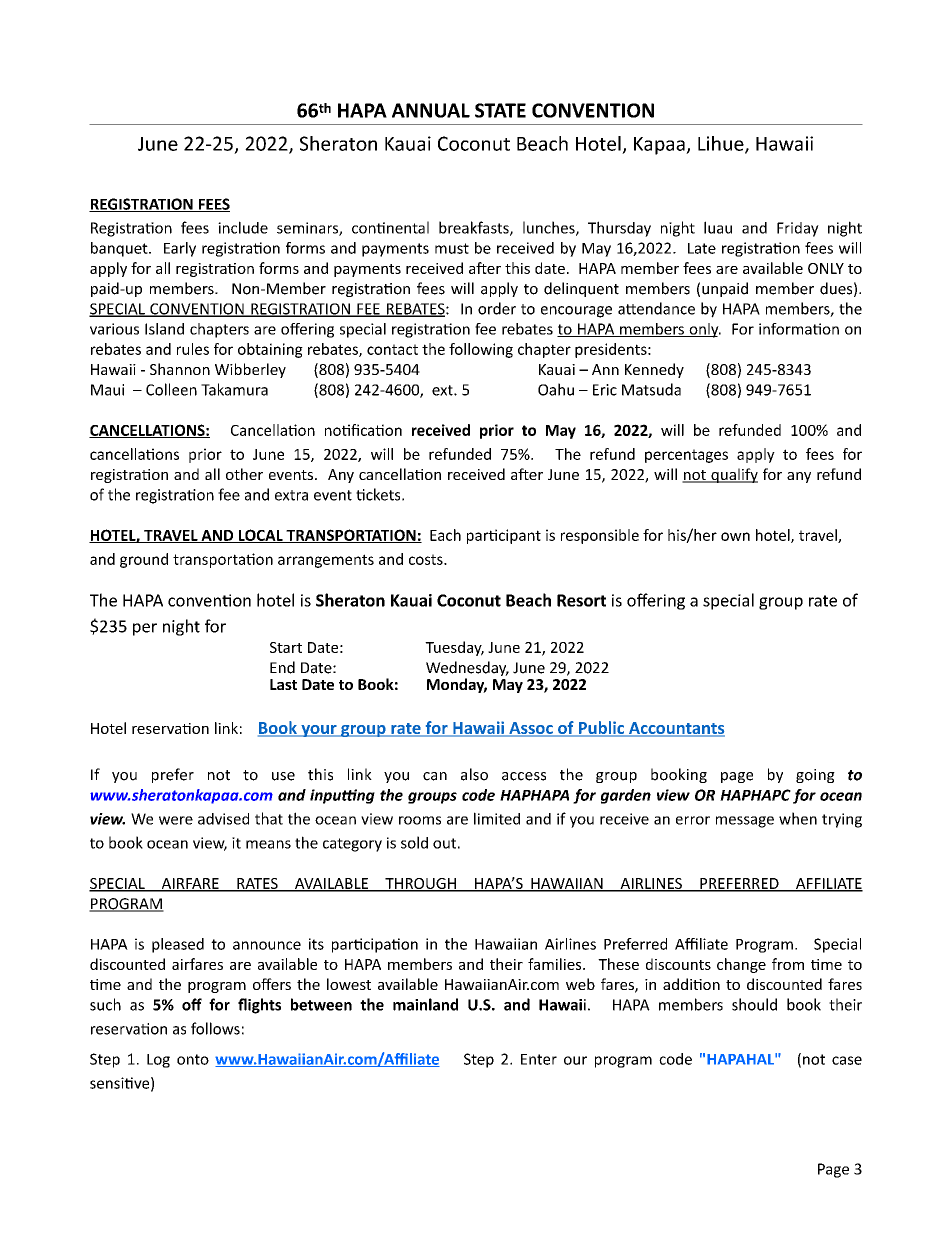 The width and height of the screenshot is (952, 1233). Describe the element at coordinates (215, 1028) in the screenshot. I see `follows` at that location.
